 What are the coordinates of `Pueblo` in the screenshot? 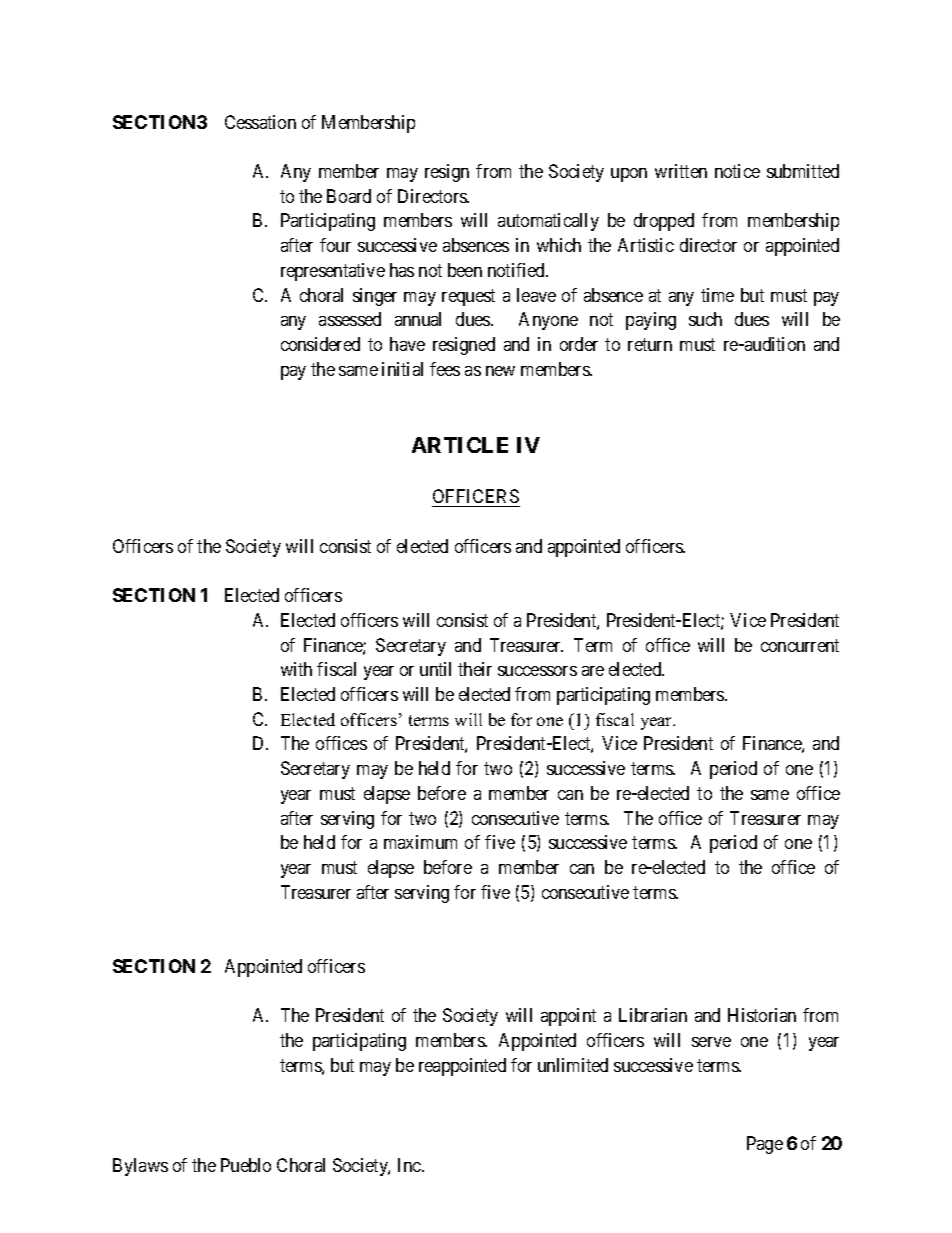 It's located at (246, 1165).
